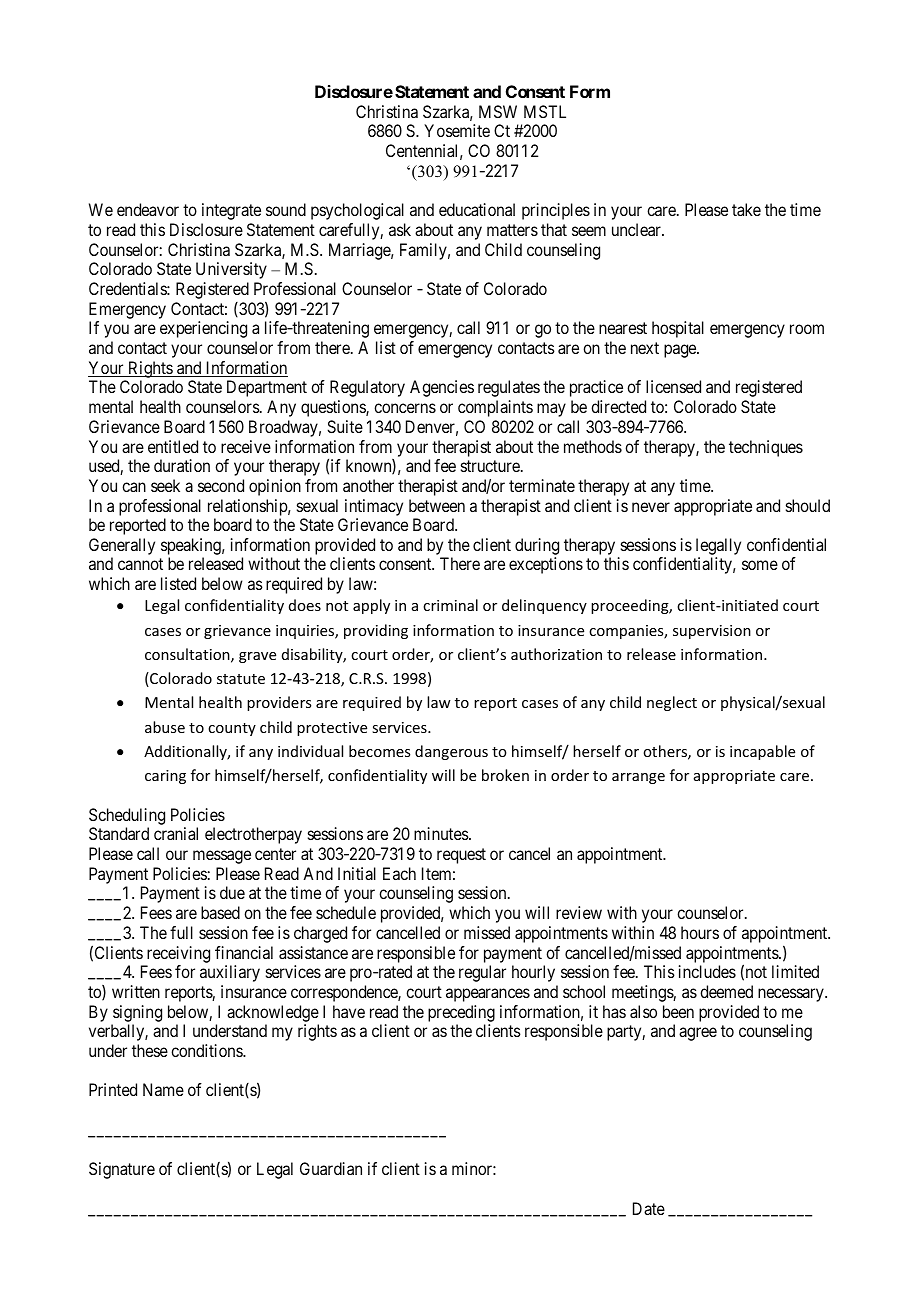  Describe the element at coordinates (203, 329) in the image. I see `experiencing` at that location.
